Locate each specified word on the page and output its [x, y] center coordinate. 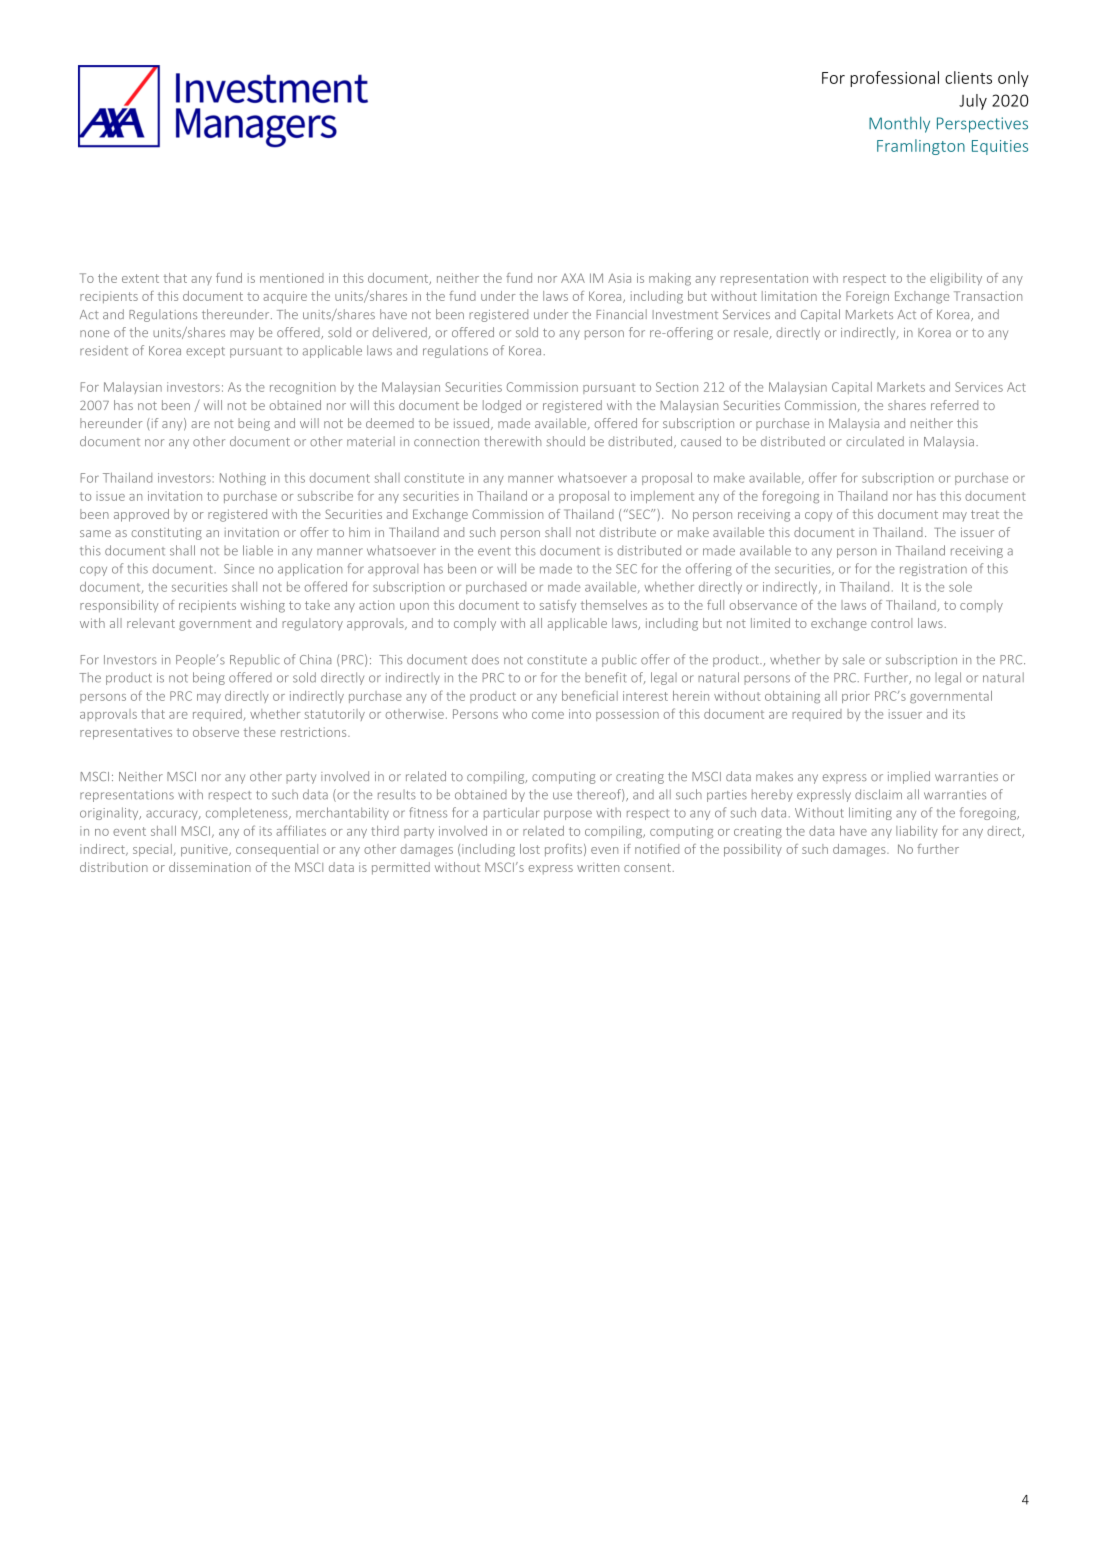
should [565, 441]
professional [894, 79]
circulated [875, 441]
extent [140, 278]
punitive [205, 850]
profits [563, 850]
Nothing [243, 479]
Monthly [899, 124]
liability [917, 832]
